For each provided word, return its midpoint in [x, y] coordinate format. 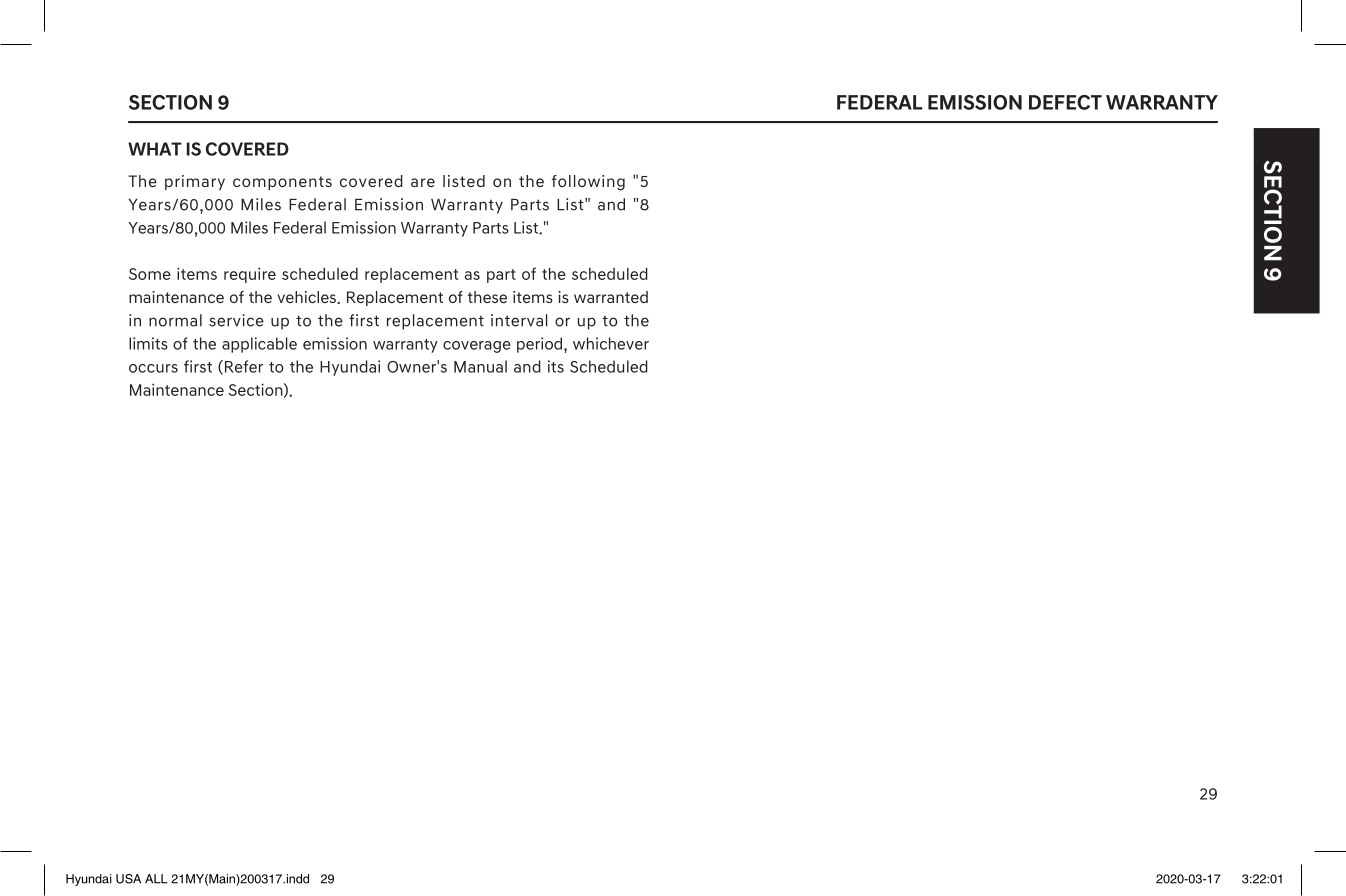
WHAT [155, 149]
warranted [611, 297]
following [588, 183]
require [250, 275]
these [487, 297]
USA [128, 879]
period [541, 345]
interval [519, 320]
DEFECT [1065, 102]
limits [148, 343]
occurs [153, 368]
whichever [611, 343]
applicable [259, 345]
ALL [156, 879]
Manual [480, 366]
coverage [477, 347]
